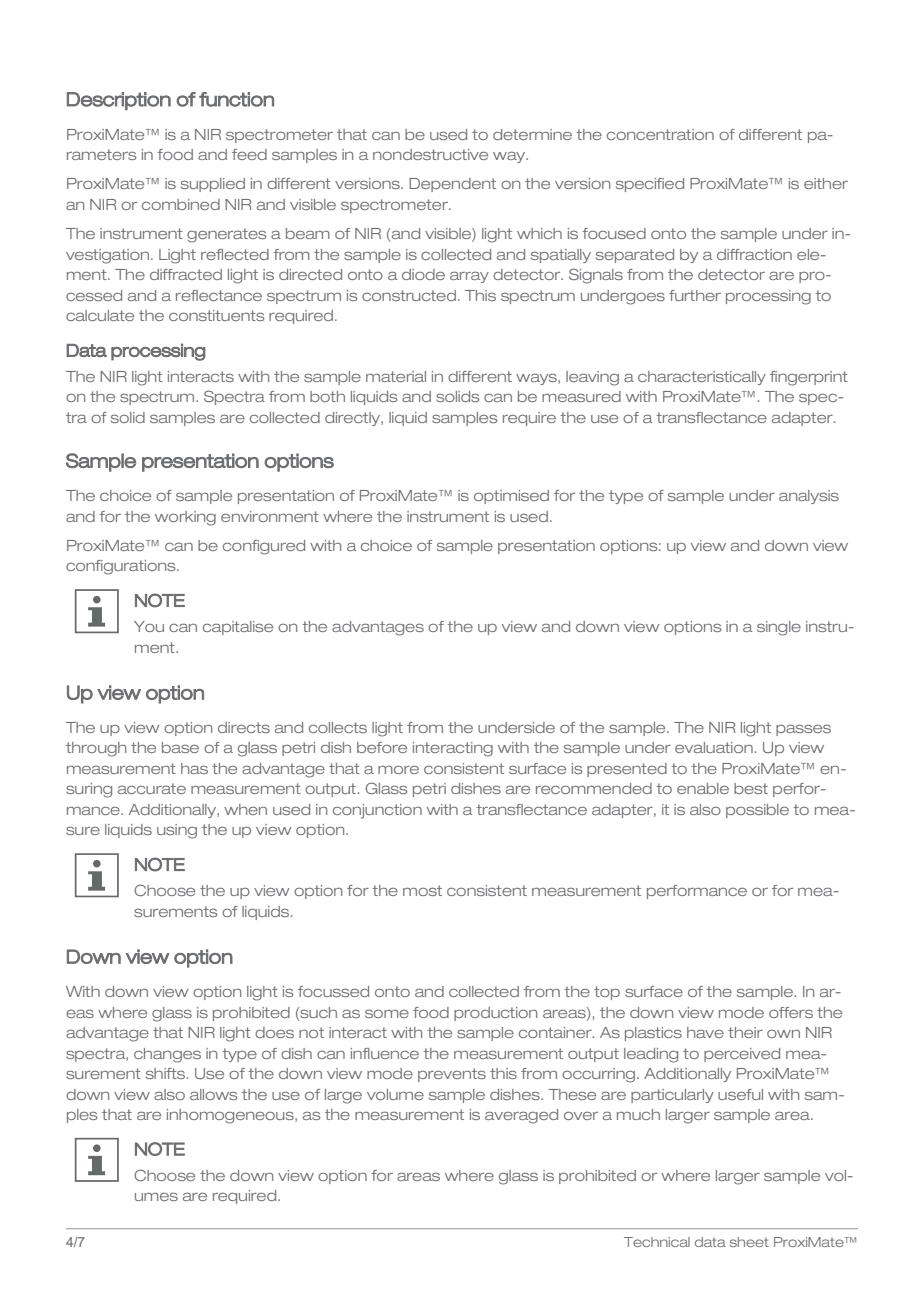  I want to click on function, so click(236, 99).
